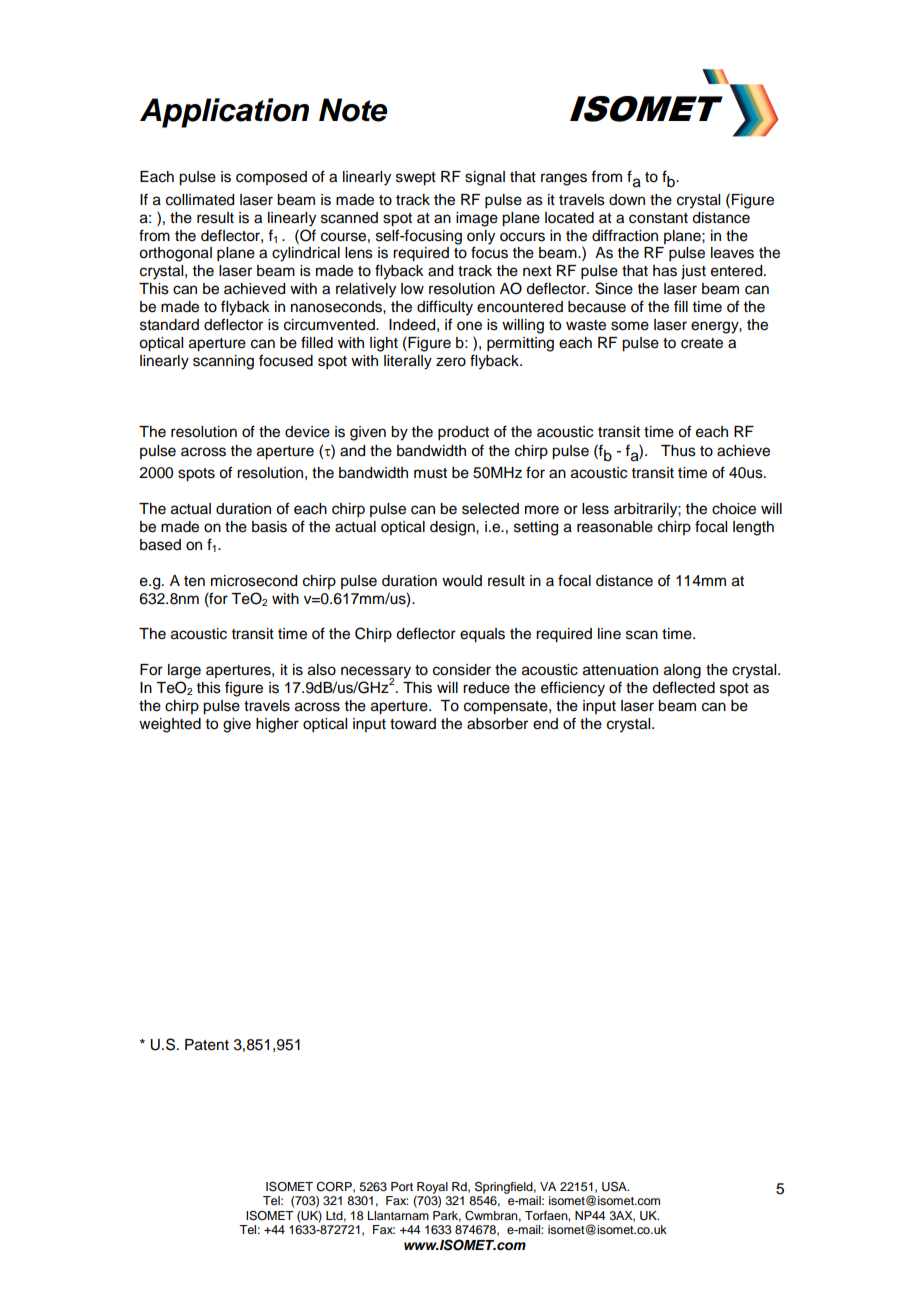  I want to click on Patent, so click(207, 1045).
